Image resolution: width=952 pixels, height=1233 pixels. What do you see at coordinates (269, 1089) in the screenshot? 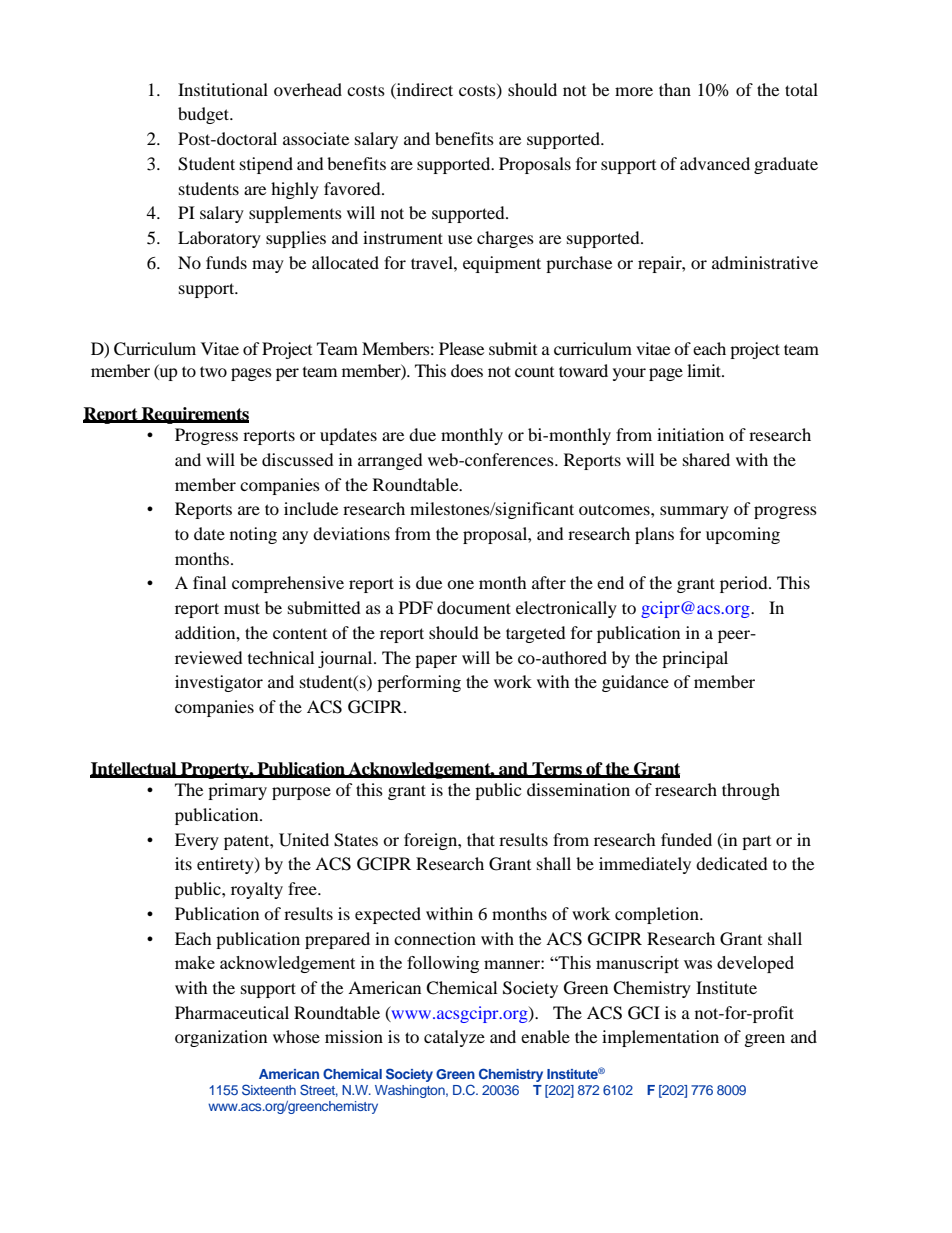
I see `Sixteenth` at bounding box center [269, 1089].
